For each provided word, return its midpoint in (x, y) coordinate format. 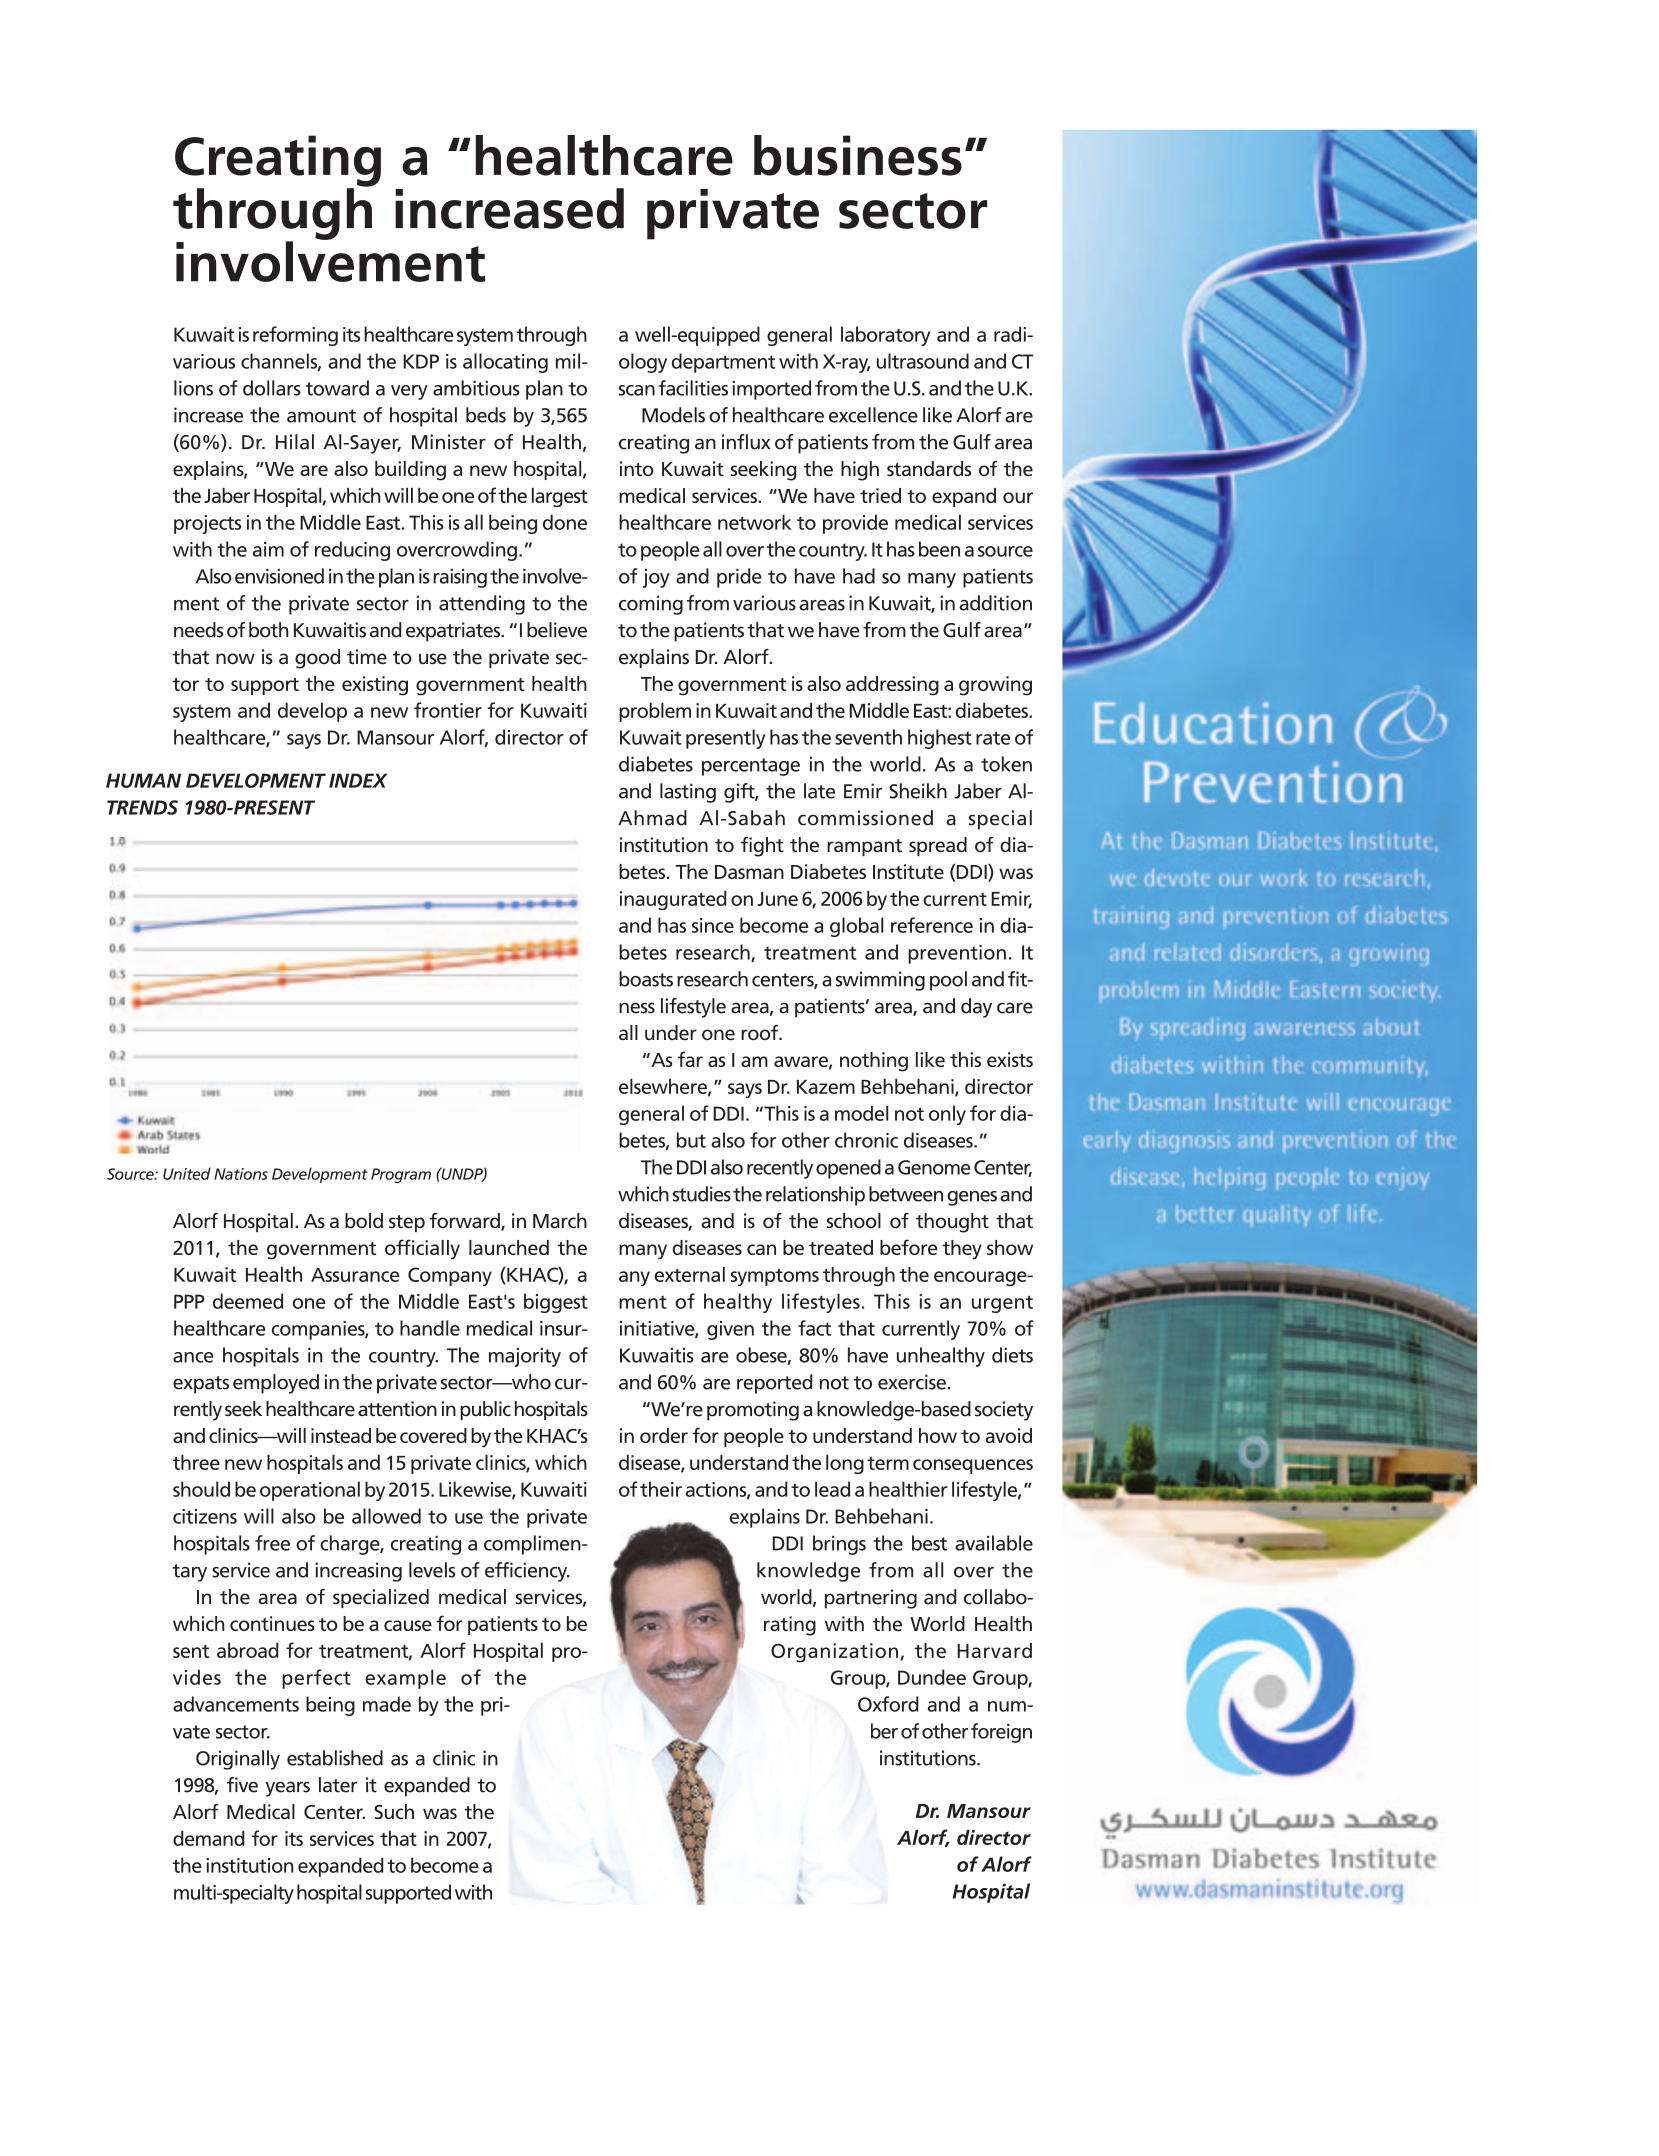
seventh (868, 737)
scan (637, 390)
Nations (241, 1174)
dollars (272, 388)
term (888, 1463)
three (196, 1462)
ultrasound (923, 361)
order (664, 1435)
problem (655, 712)
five (242, 1785)
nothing (874, 1062)
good (317, 659)
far (690, 1059)
